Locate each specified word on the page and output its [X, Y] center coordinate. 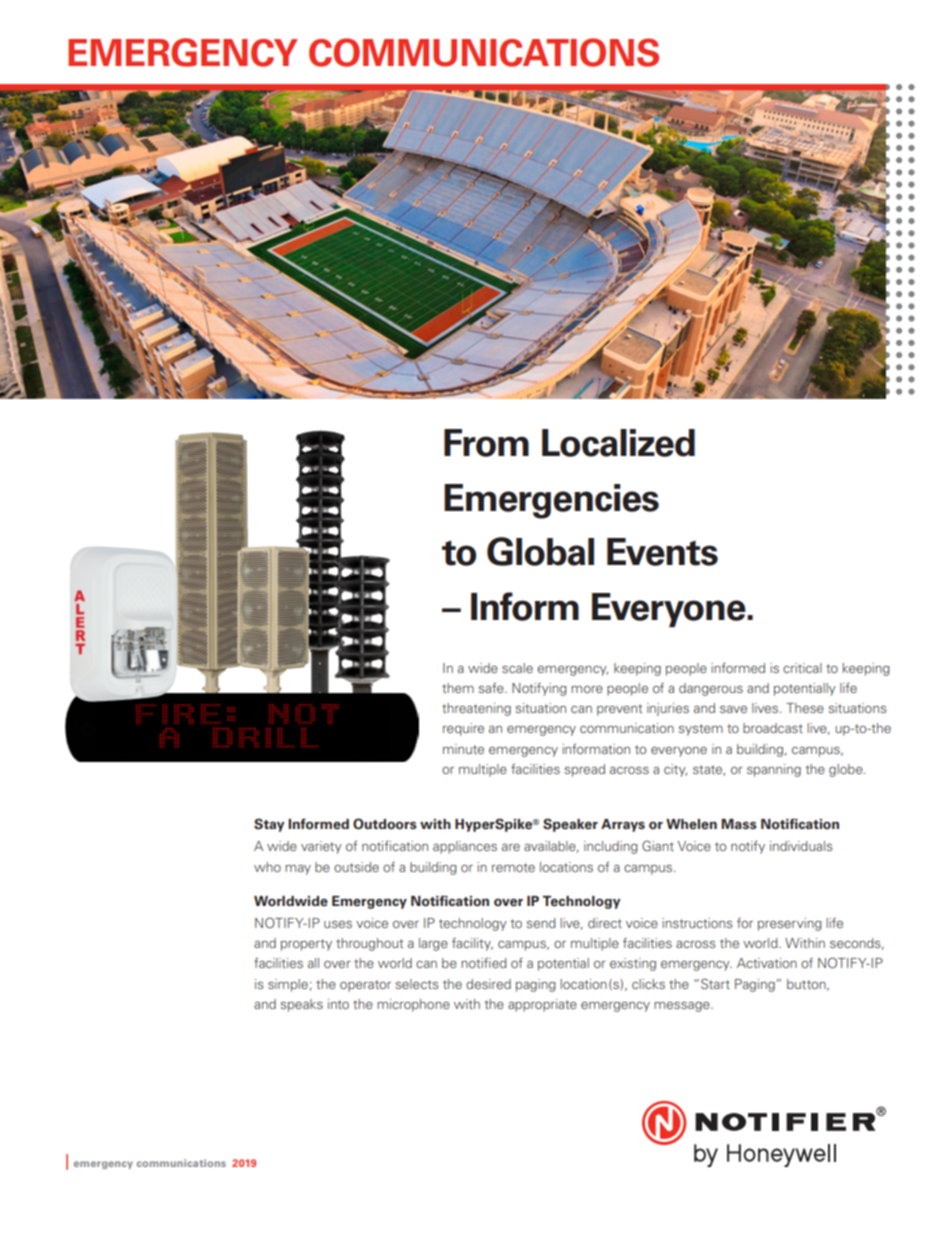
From [486, 443]
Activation [767, 963]
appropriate [542, 1005]
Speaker [570, 825]
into [338, 1004]
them [458, 688]
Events [662, 552]
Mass [739, 824]
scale [517, 668]
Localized [618, 443]
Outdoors [385, 824]
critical [802, 668]
